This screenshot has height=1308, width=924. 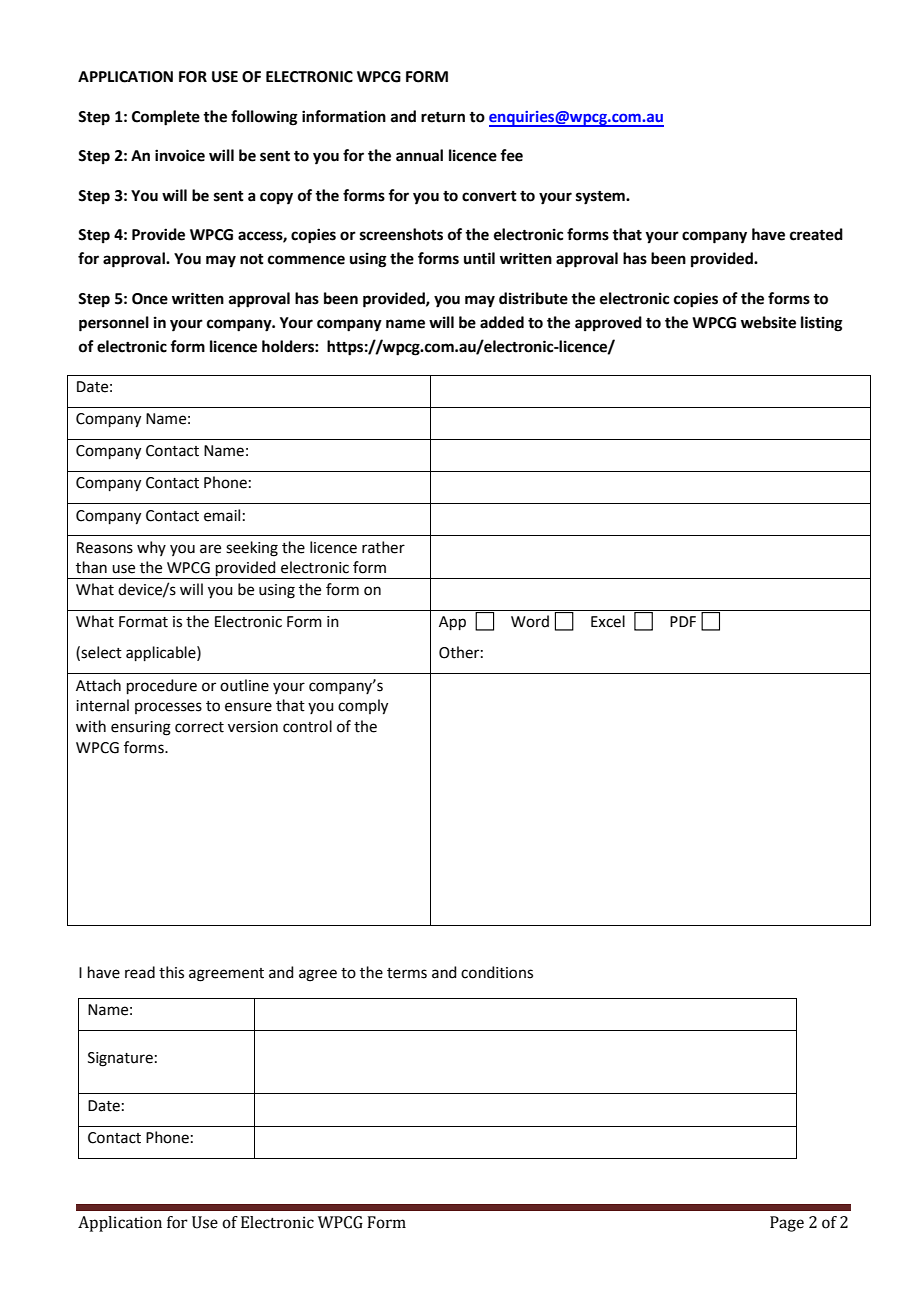 I want to click on system, so click(x=601, y=198).
